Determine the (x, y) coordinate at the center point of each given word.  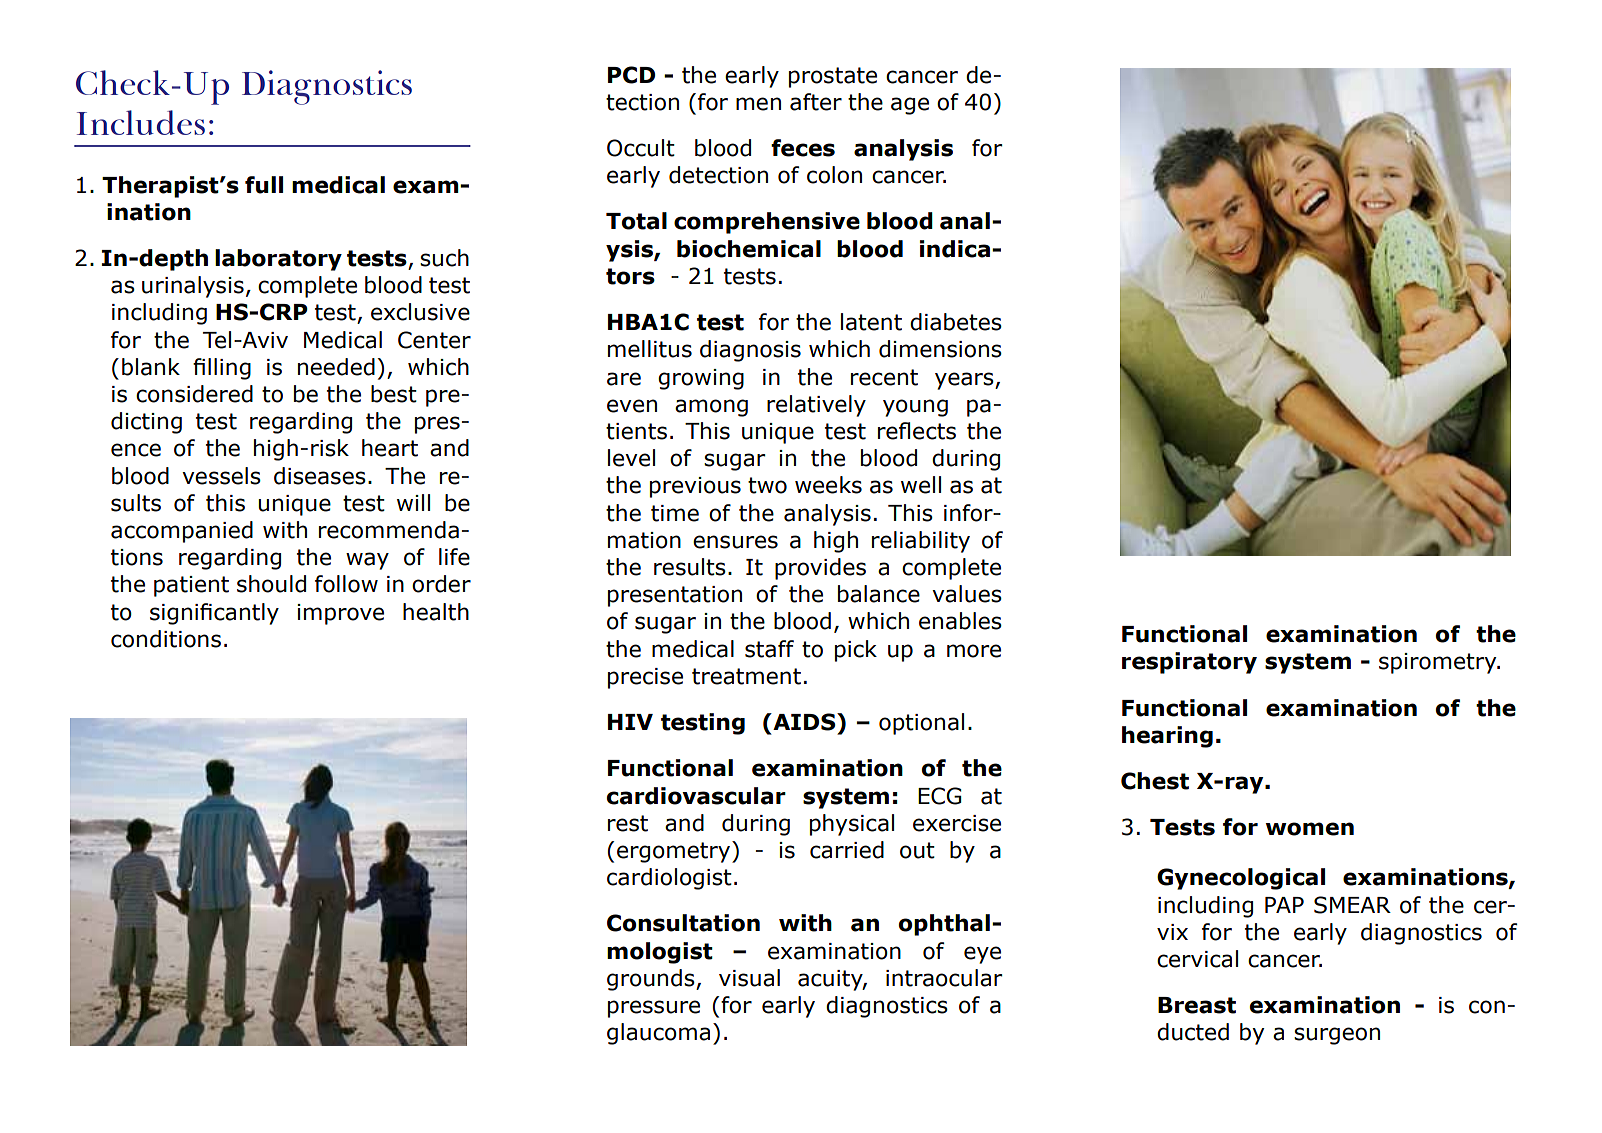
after (816, 102)
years (965, 381)
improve (340, 614)
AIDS (804, 722)
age (910, 106)
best (394, 394)
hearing (1167, 737)
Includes (141, 122)
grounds (652, 980)
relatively (816, 406)
